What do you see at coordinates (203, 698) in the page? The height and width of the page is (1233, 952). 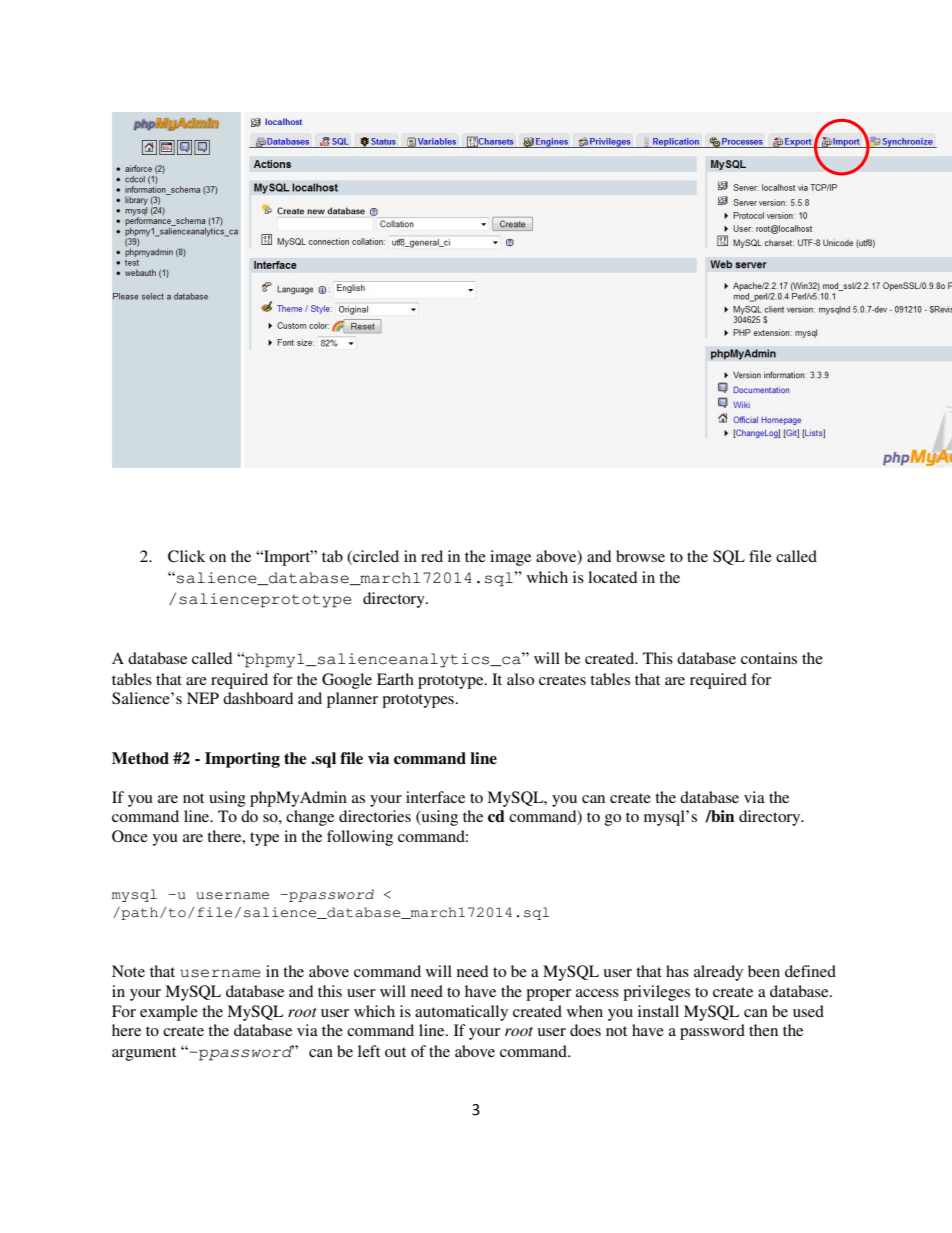 I see `NEP` at bounding box center [203, 698].
